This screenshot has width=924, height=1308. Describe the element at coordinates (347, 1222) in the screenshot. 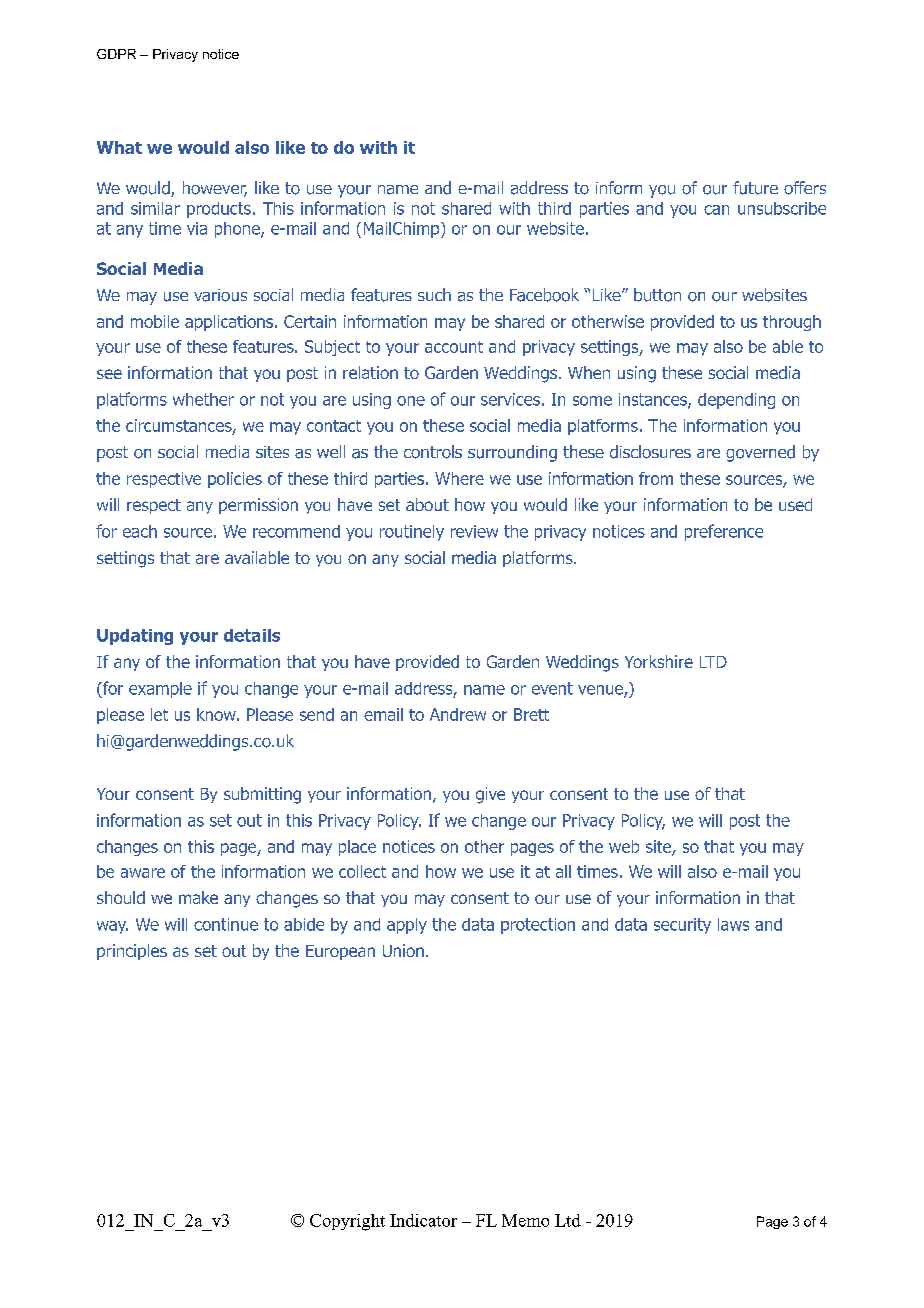

I see `Copyright` at that location.
